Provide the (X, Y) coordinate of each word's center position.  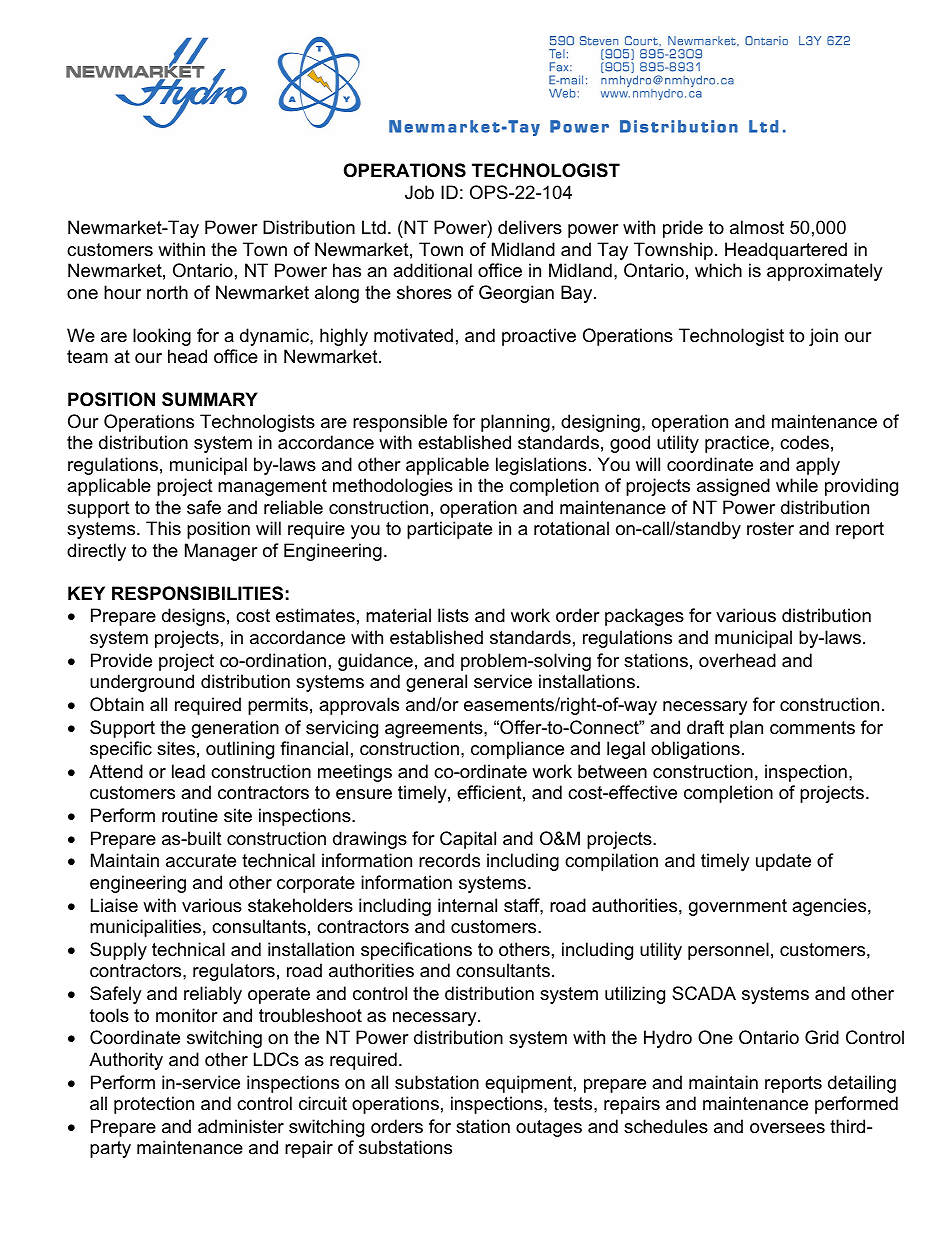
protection (154, 1105)
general (436, 683)
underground (142, 683)
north (167, 292)
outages (549, 1128)
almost (757, 227)
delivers (530, 227)
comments (812, 728)
